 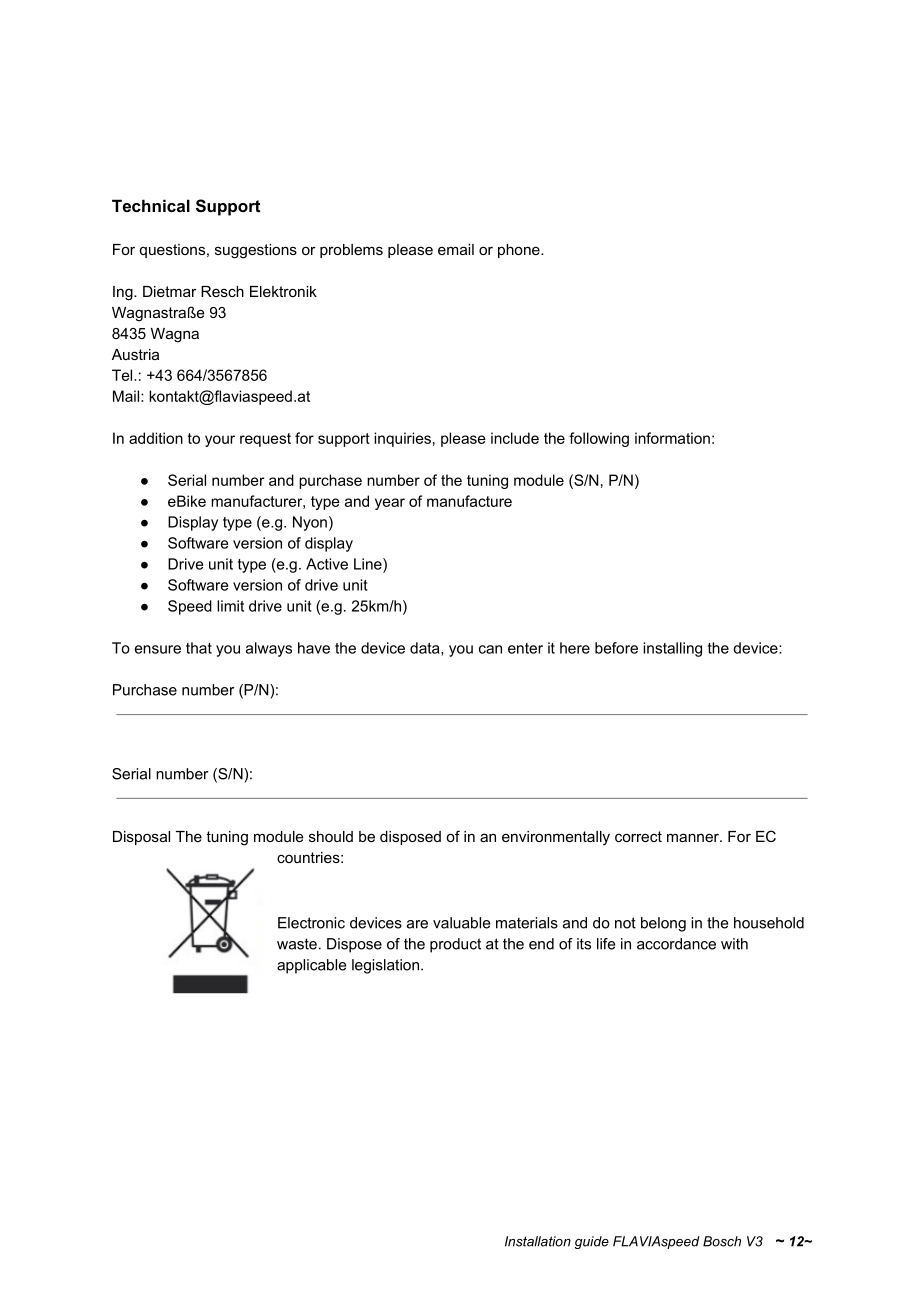 I want to click on that, so click(x=199, y=648).
